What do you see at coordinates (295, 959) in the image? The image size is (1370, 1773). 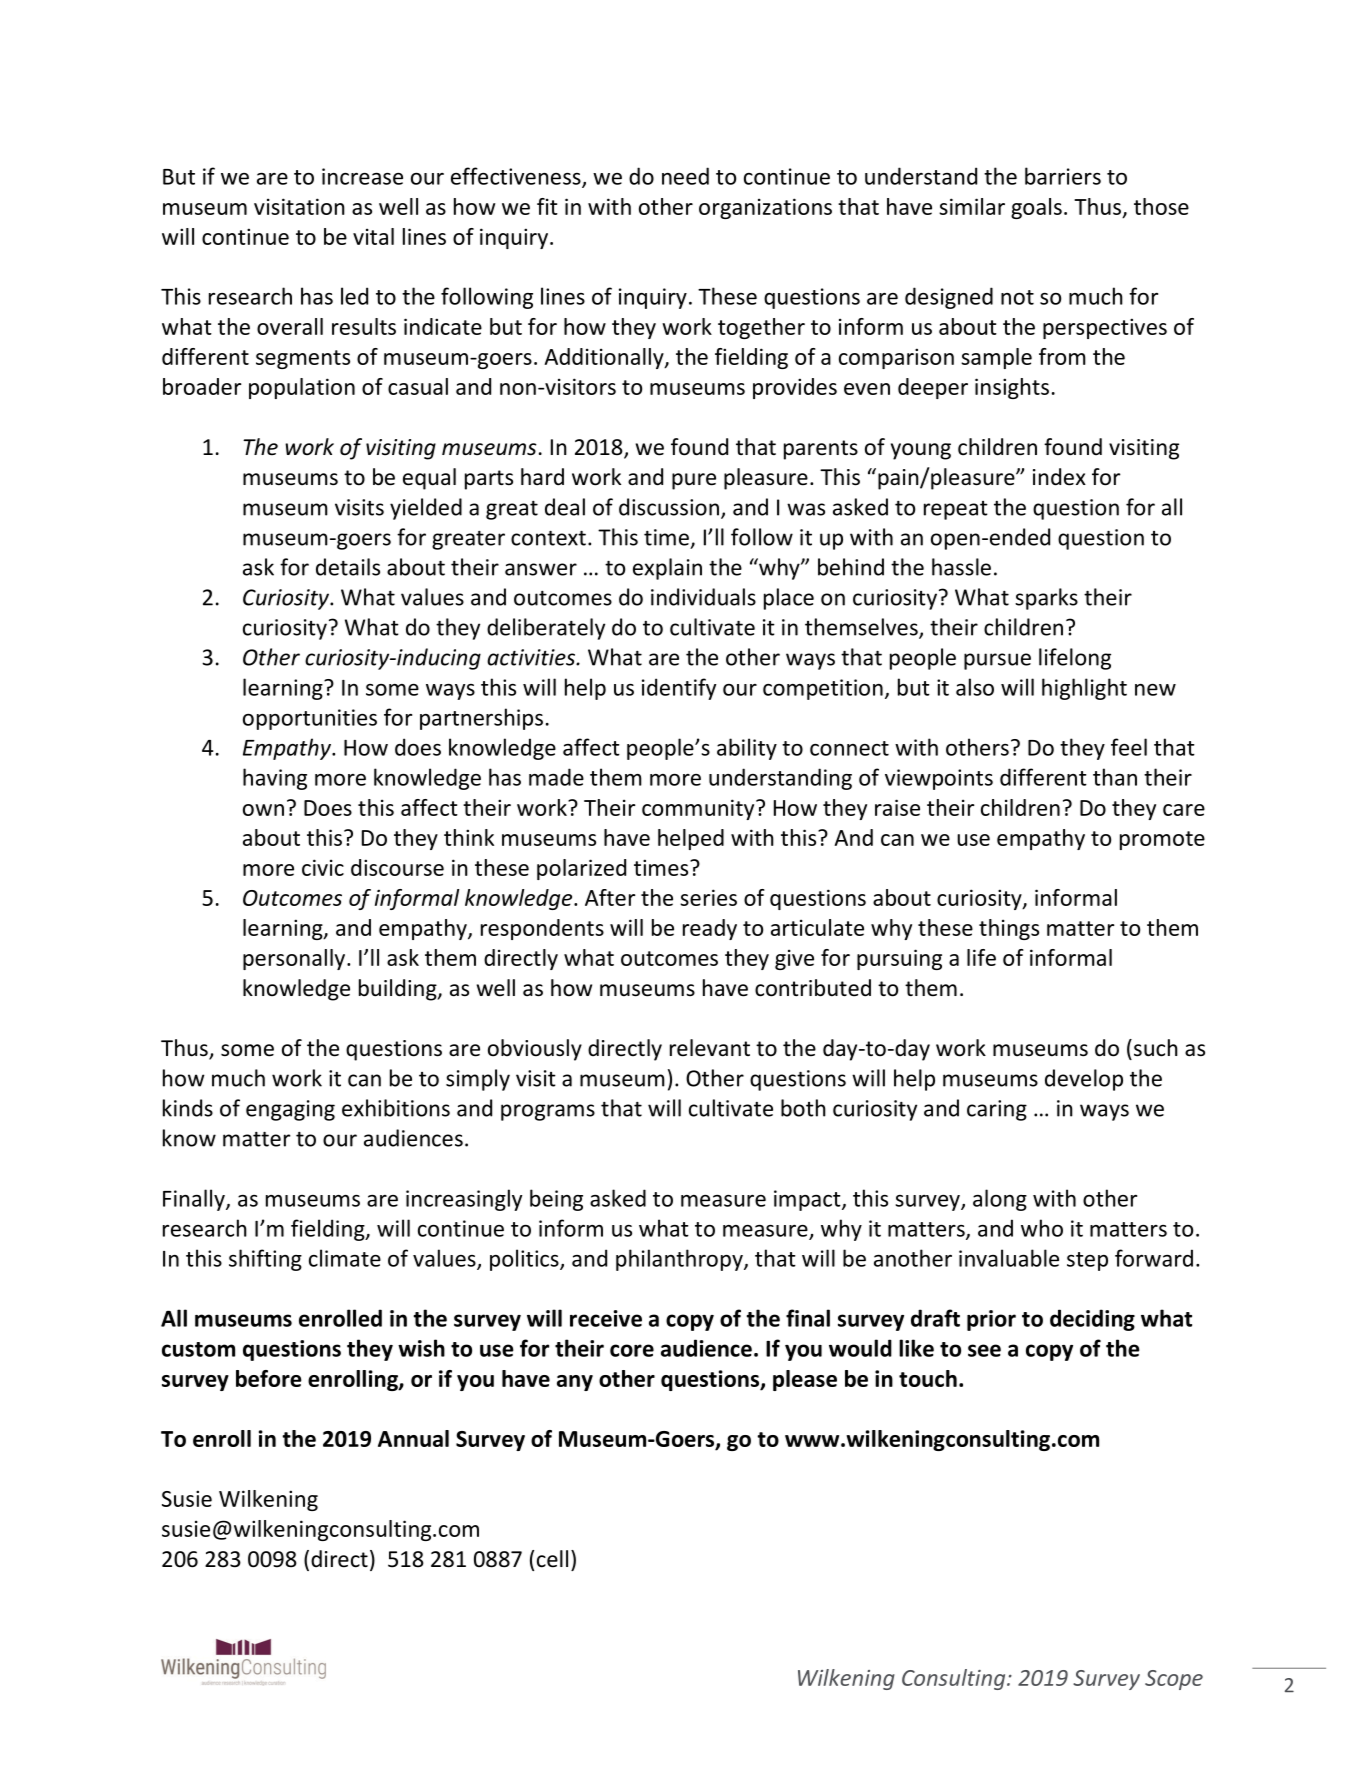 I see `personally` at bounding box center [295, 959].
